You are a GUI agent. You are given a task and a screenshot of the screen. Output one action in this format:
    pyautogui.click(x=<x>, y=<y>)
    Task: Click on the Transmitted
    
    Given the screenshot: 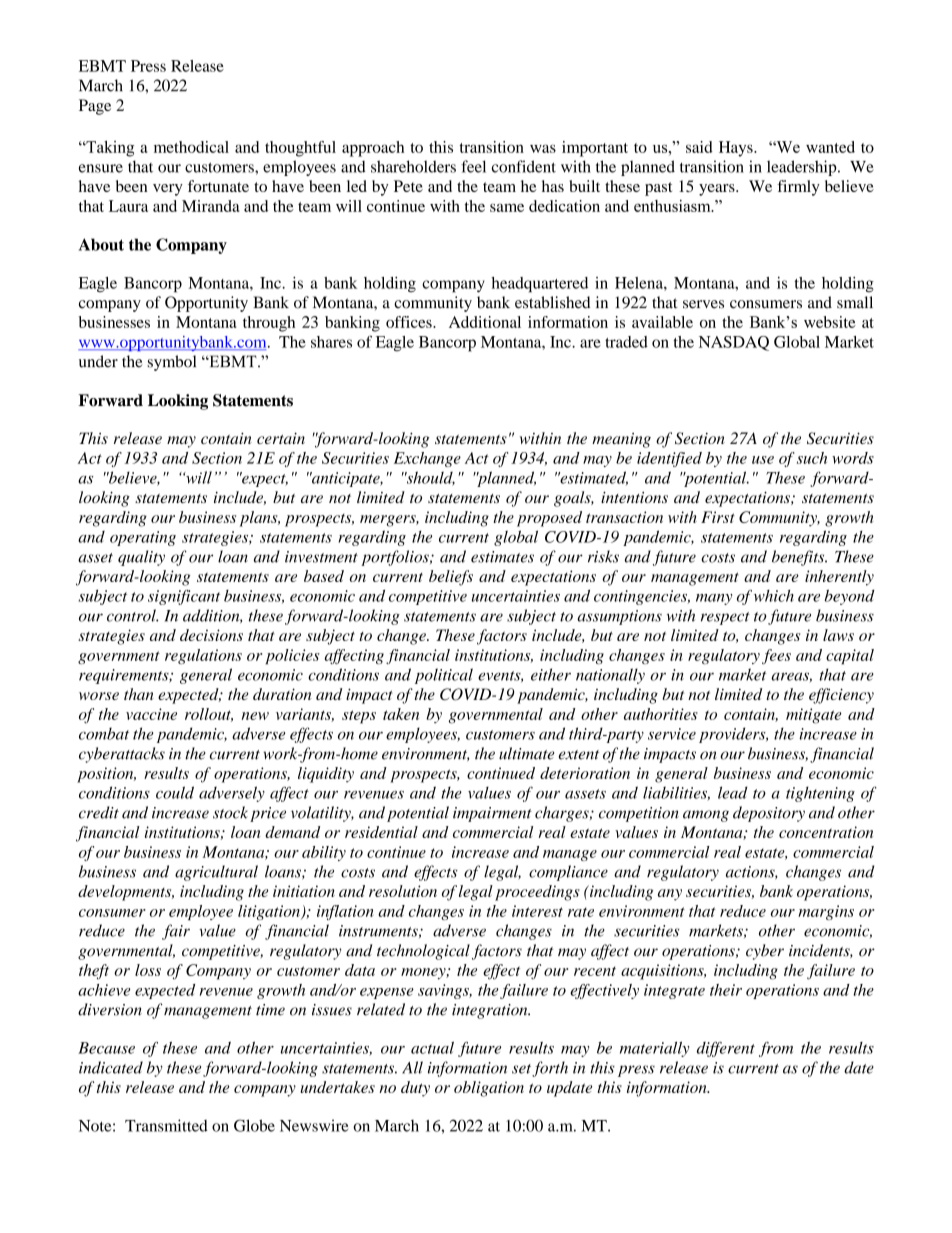 What is the action you would take?
    pyautogui.click(x=166, y=1125)
